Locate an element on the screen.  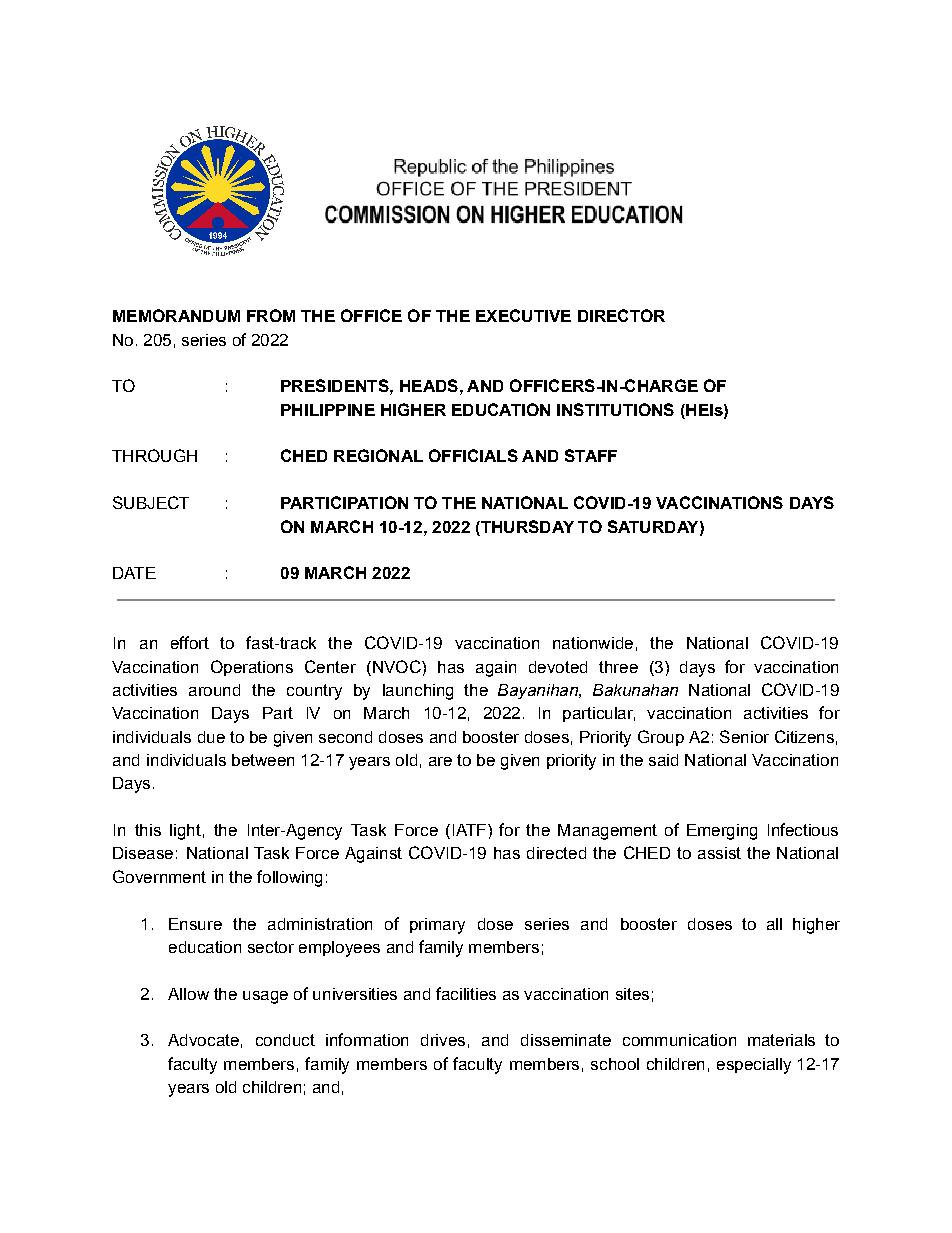
launching is located at coordinates (418, 692).
